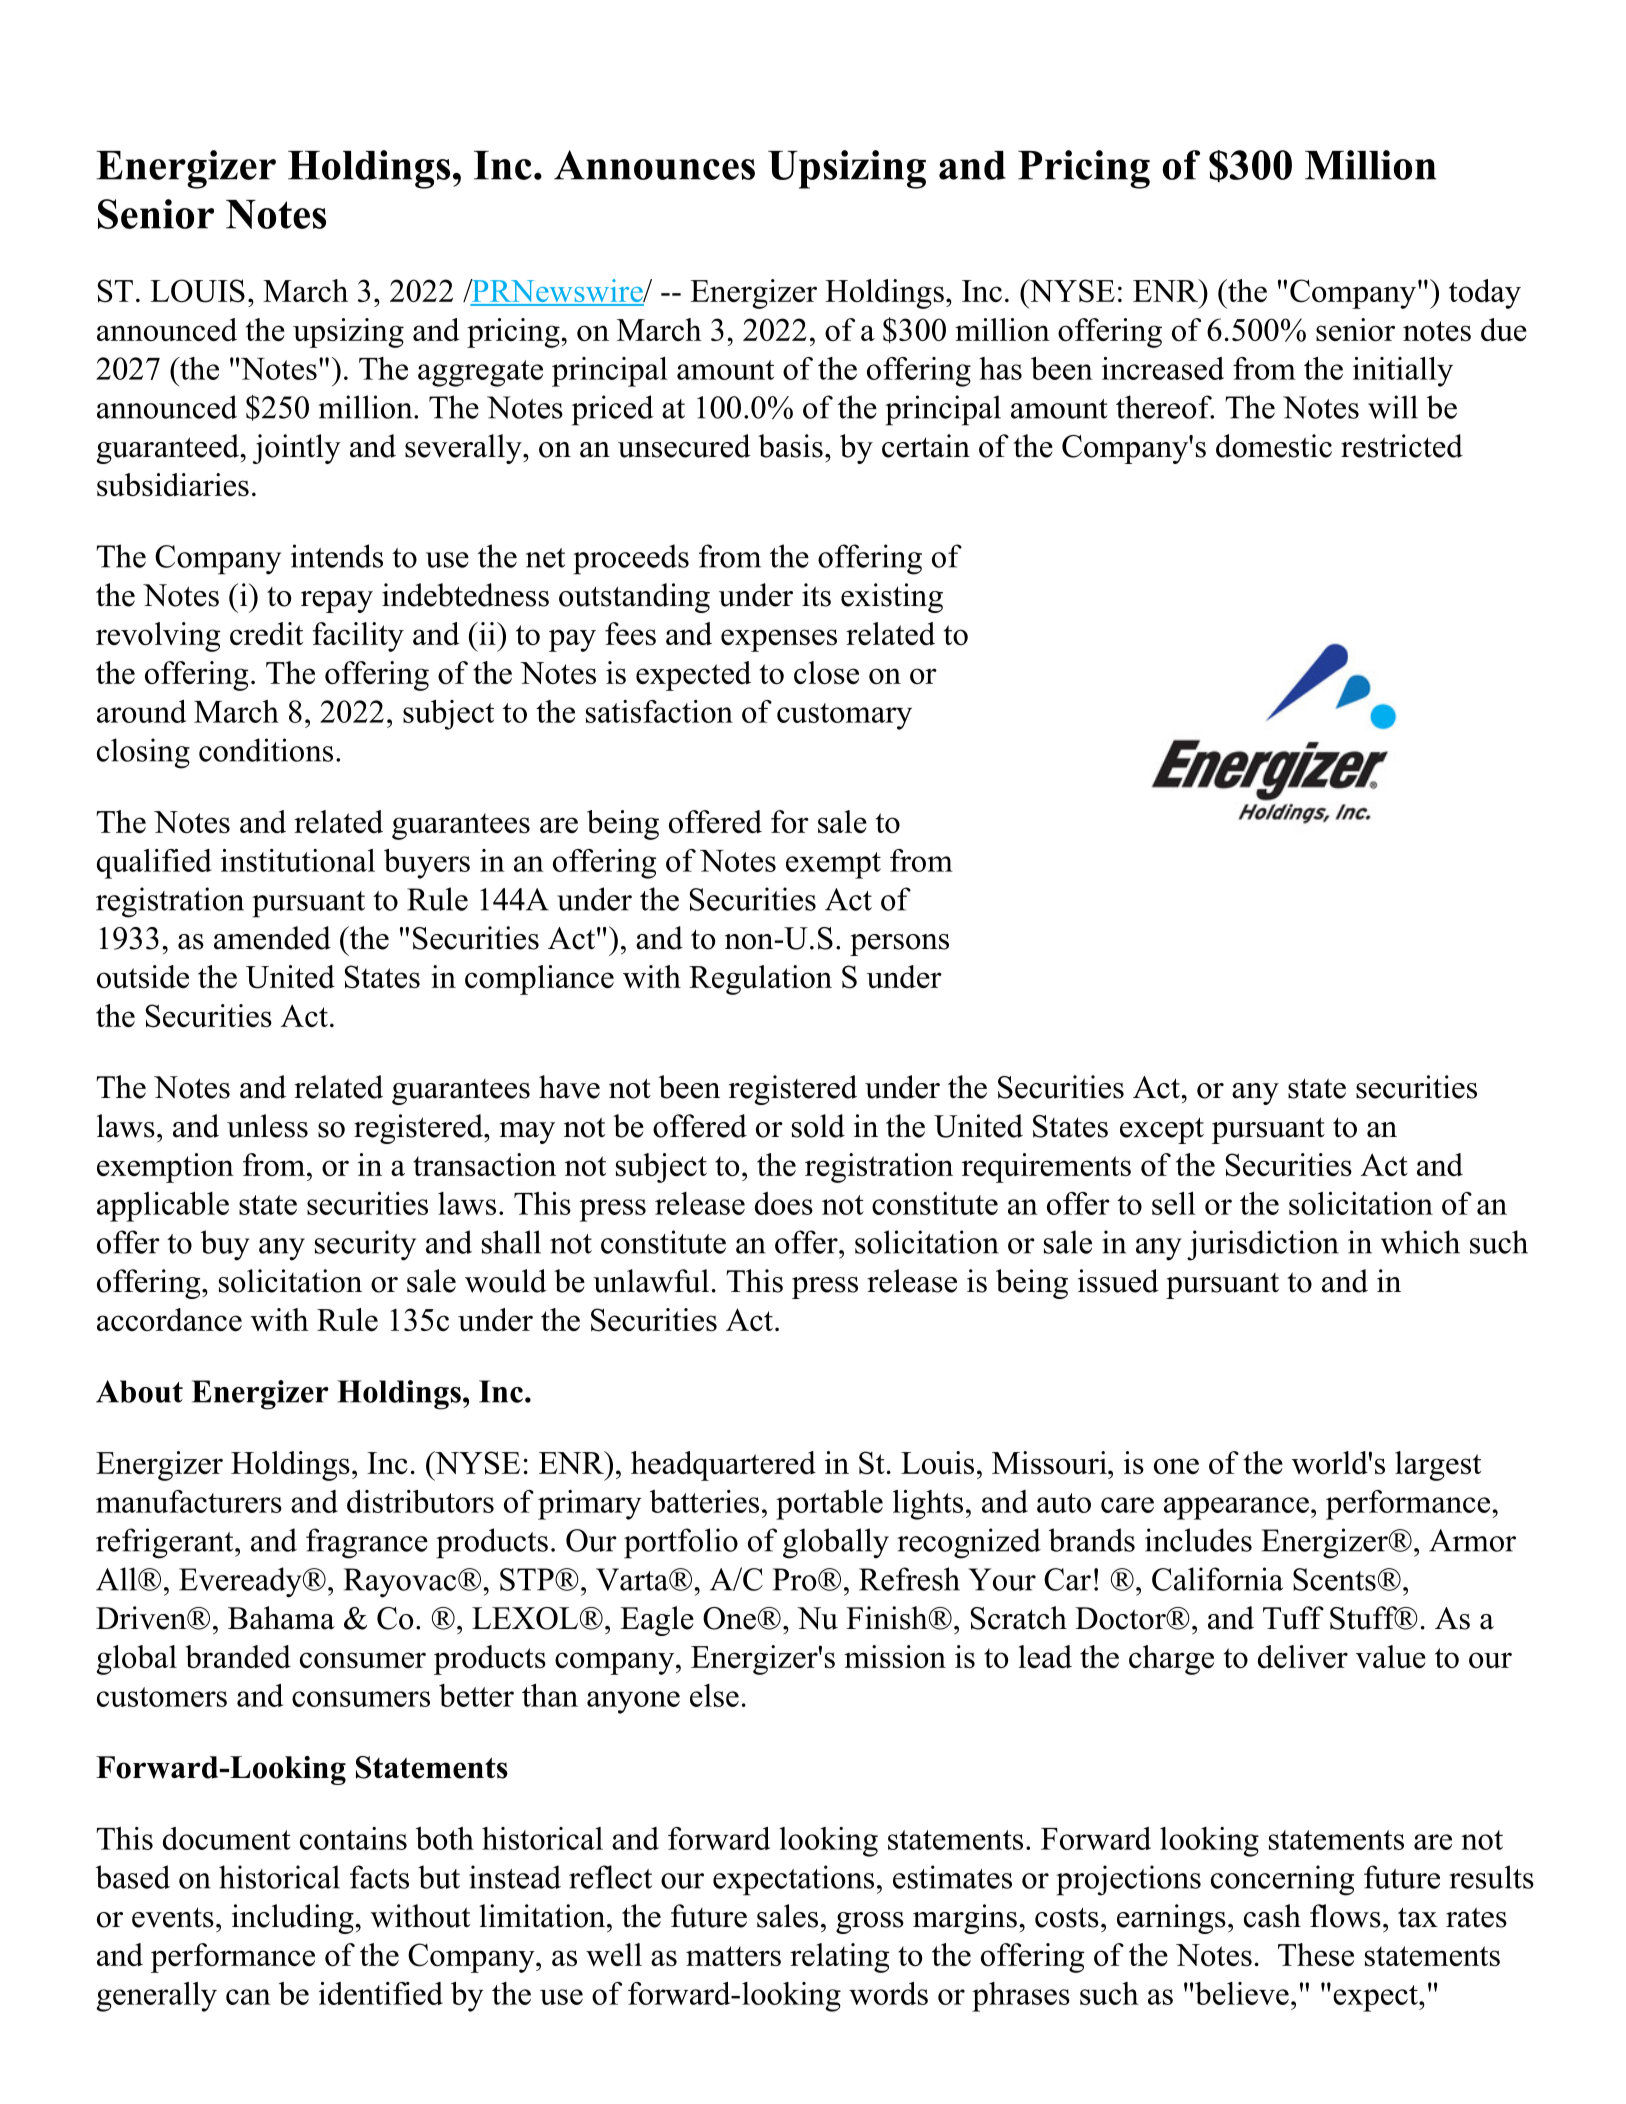 Image resolution: width=1626 pixels, height=2104 pixels. Describe the element at coordinates (654, 165) in the screenshot. I see `Announces` at that location.
